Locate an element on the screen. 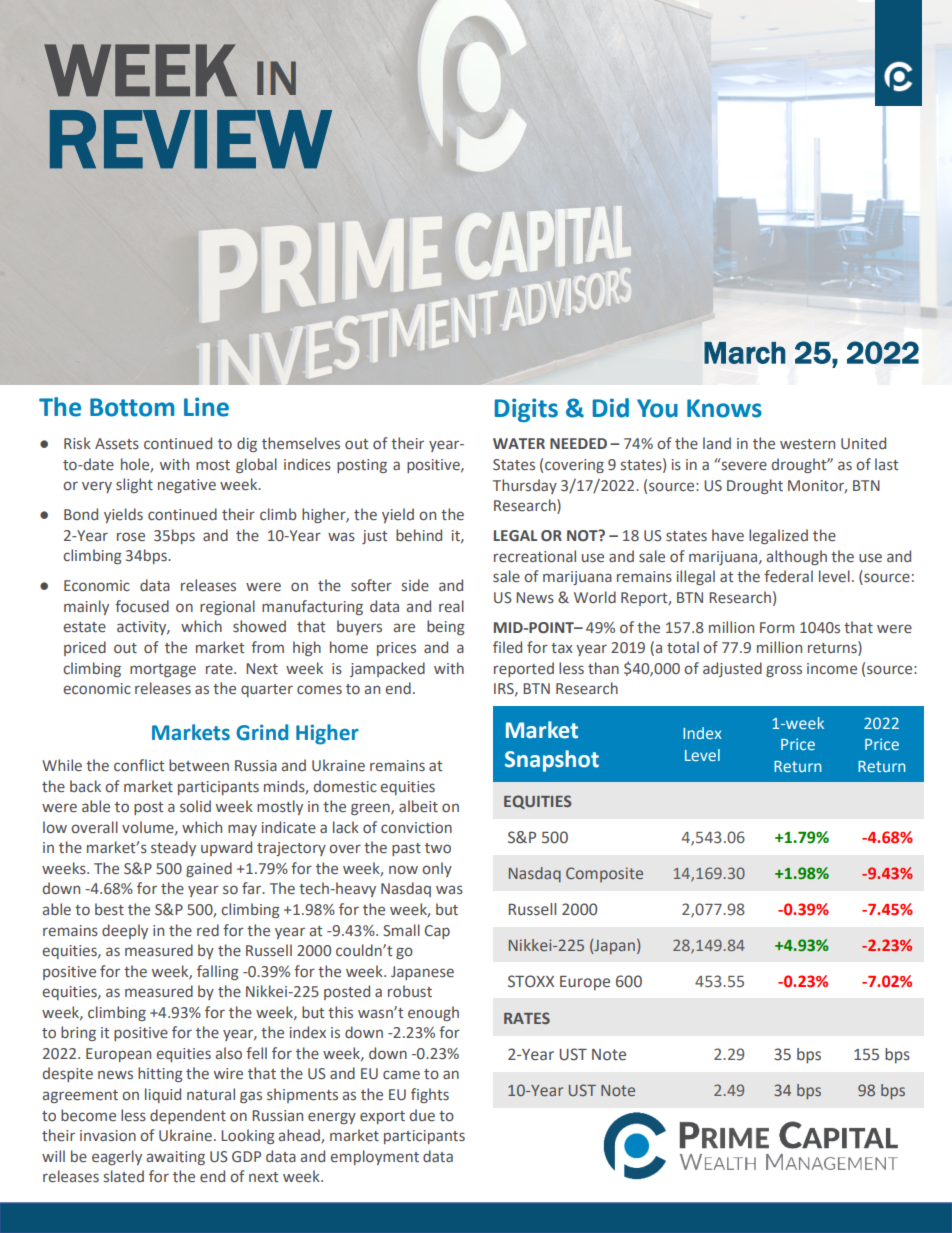  March is located at coordinates (745, 353).
